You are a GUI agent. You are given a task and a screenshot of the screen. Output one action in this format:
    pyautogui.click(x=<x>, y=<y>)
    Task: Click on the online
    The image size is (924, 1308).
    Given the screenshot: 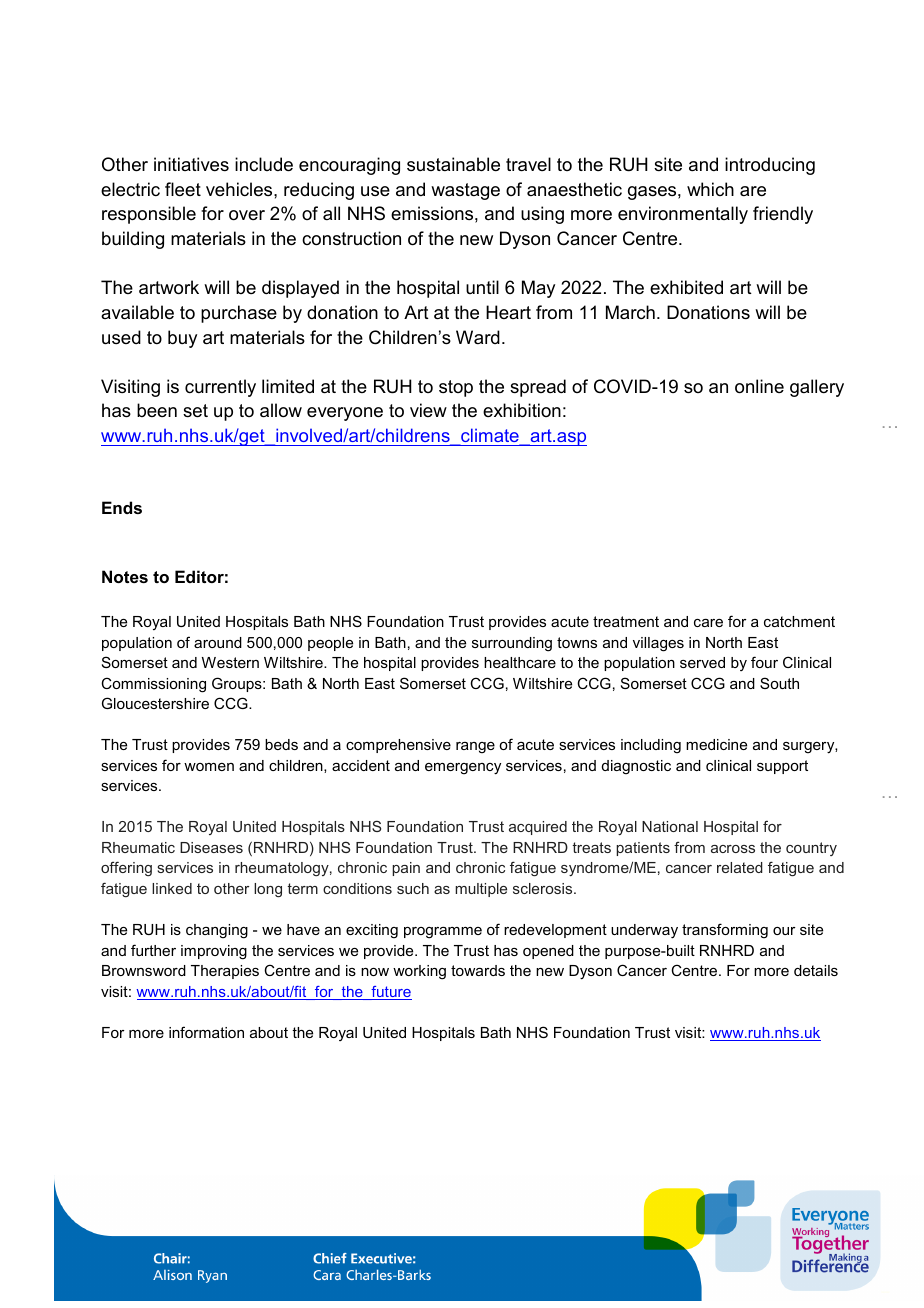 What is the action you would take?
    pyautogui.click(x=759, y=386)
